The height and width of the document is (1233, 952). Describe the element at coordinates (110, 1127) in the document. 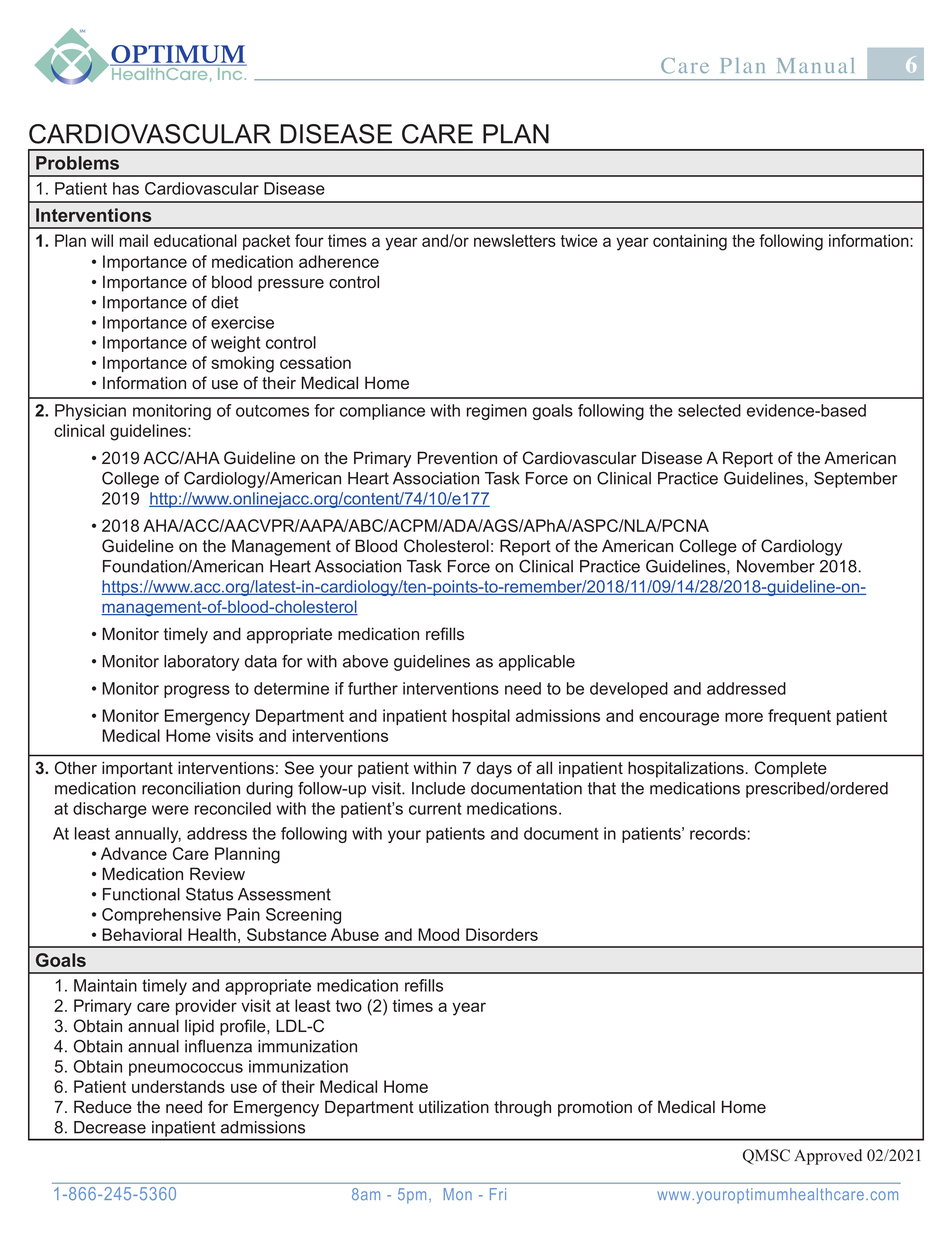

I see `Decrease` at that location.
